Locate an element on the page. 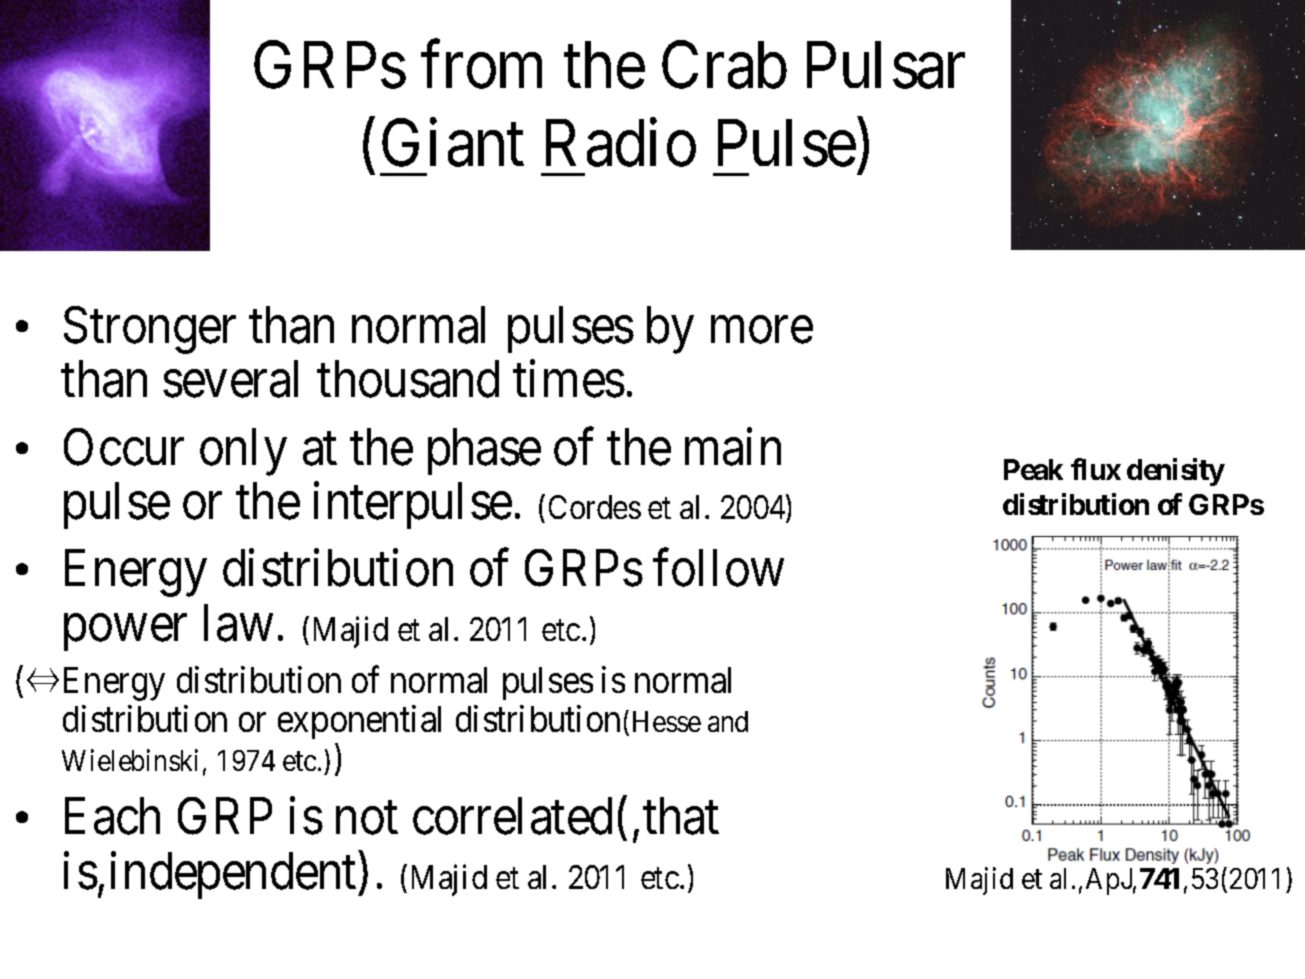 The image size is (1305, 979). Each is located at coordinates (112, 816).
